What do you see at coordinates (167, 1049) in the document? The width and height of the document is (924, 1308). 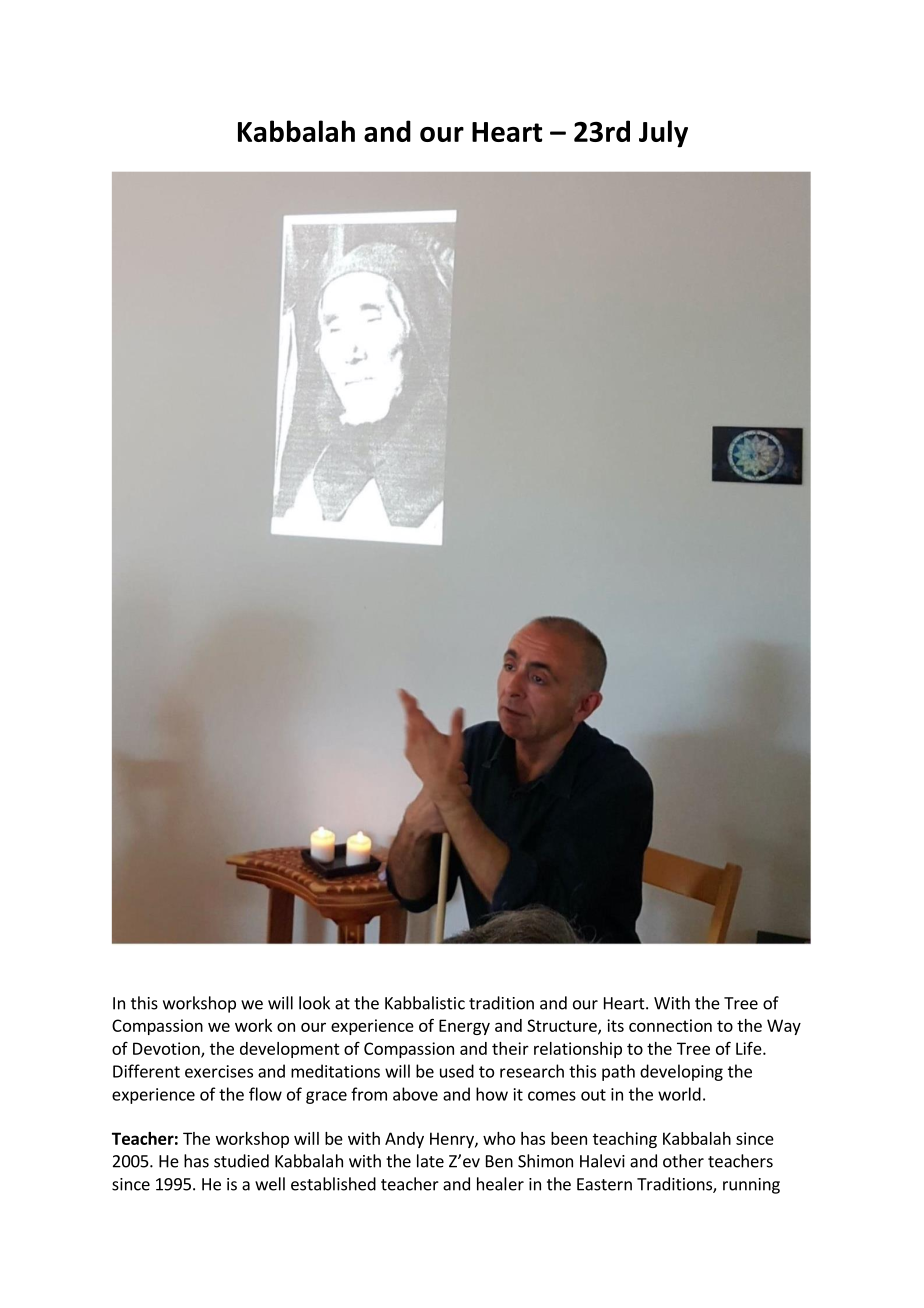 I see `Devotion` at bounding box center [167, 1049].
